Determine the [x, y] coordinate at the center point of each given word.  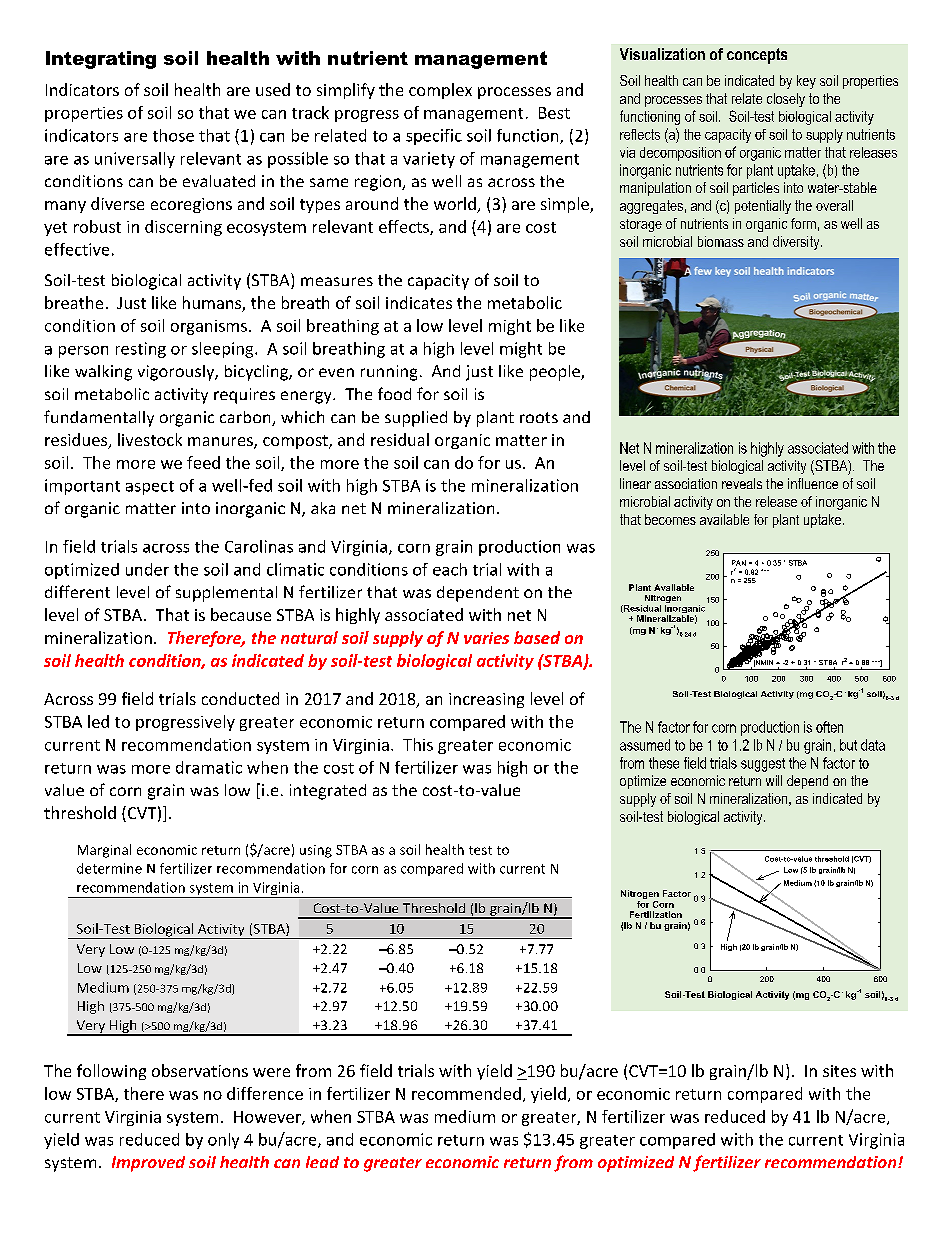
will [774, 780]
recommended [466, 1093]
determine [109, 868]
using [316, 851]
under [147, 569]
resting [141, 350]
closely [786, 100]
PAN [739, 563]
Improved [148, 1164]
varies [486, 638]
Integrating [101, 60]
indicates [419, 302]
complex [440, 91]
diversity [797, 243]
